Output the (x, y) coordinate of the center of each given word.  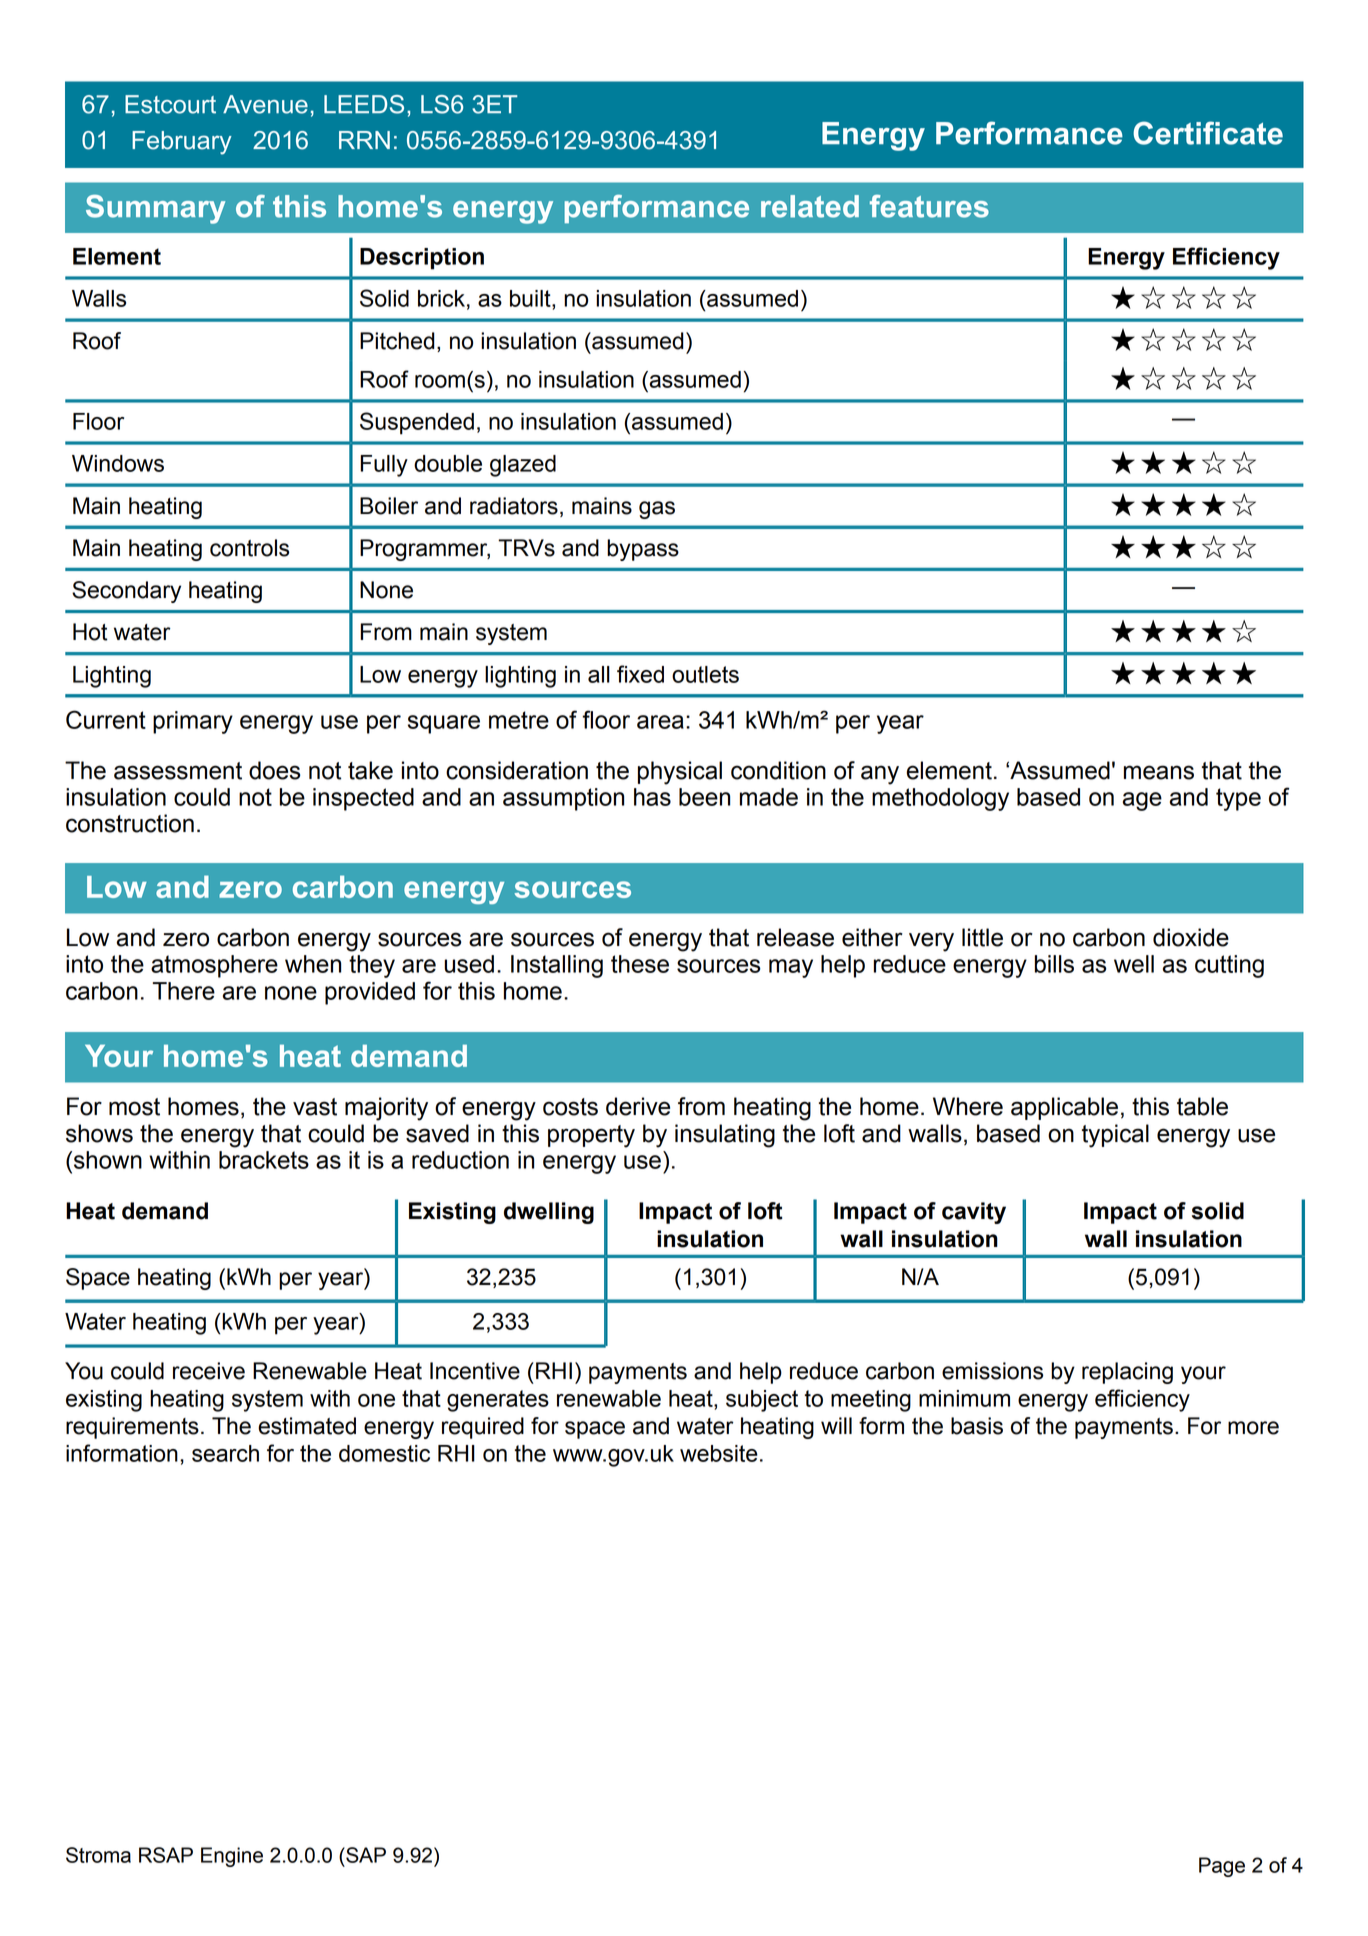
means (1159, 772)
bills (1054, 964)
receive (209, 1371)
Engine (232, 1857)
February (182, 143)
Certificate (1208, 133)
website (719, 1453)
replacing (1127, 1373)
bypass (643, 550)
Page (1222, 1867)
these (640, 964)
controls (249, 548)
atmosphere (214, 966)
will (836, 1425)
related (810, 206)
